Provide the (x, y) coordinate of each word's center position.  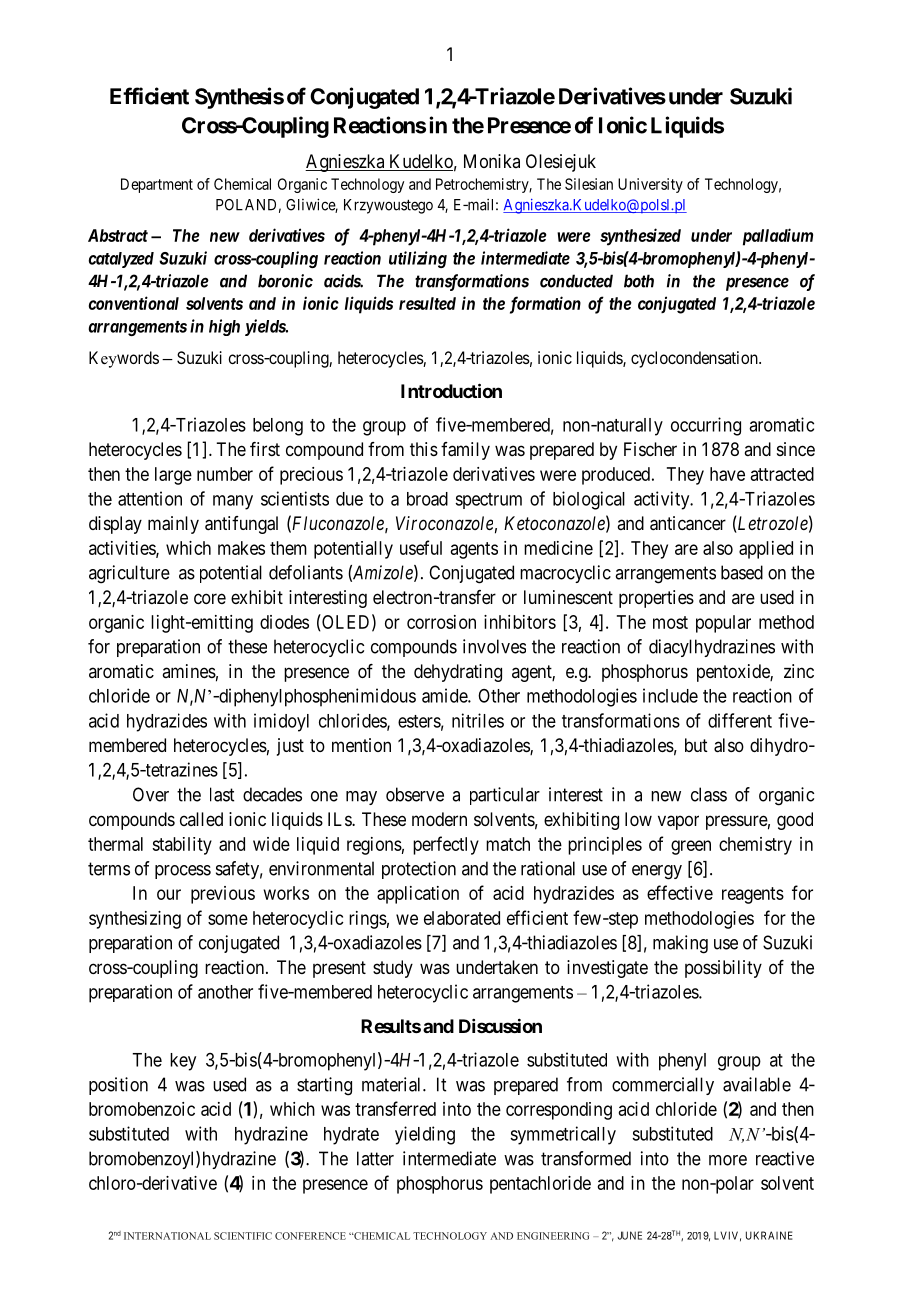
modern (439, 819)
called (201, 819)
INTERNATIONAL (167, 1236)
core (210, 598)
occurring (706, 426)
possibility (723, 969)
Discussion (500, 1025)
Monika (492, 161)
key (183, 1062)
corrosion (441, 622)
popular (723, 624)
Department (157, 185)
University (650, 185)
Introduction (451, 390)
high (224, 327)
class (709, 794)
